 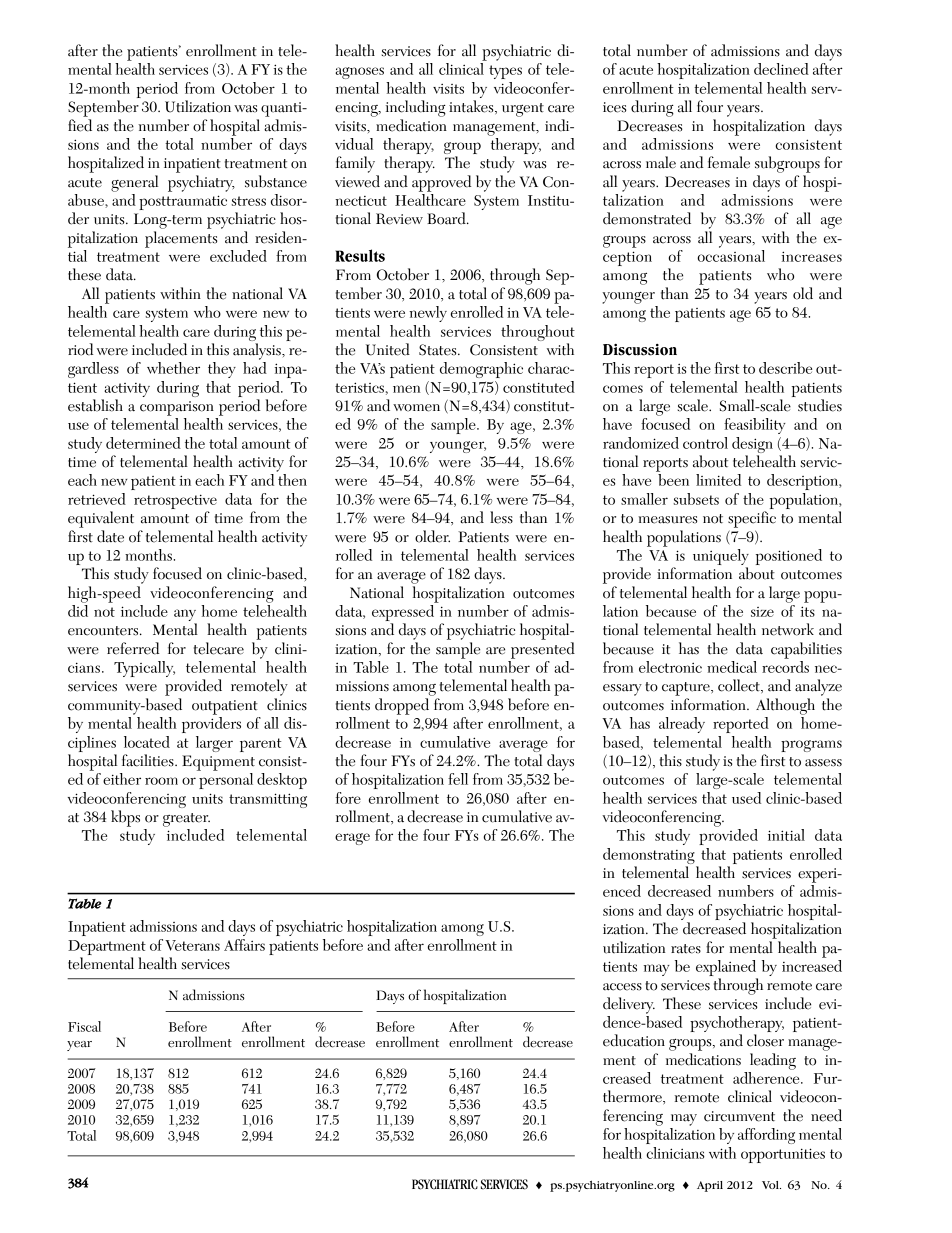 What do you see at coordinates (439, 350) in the image?
I see `States` at bounding box center [439, 350].
